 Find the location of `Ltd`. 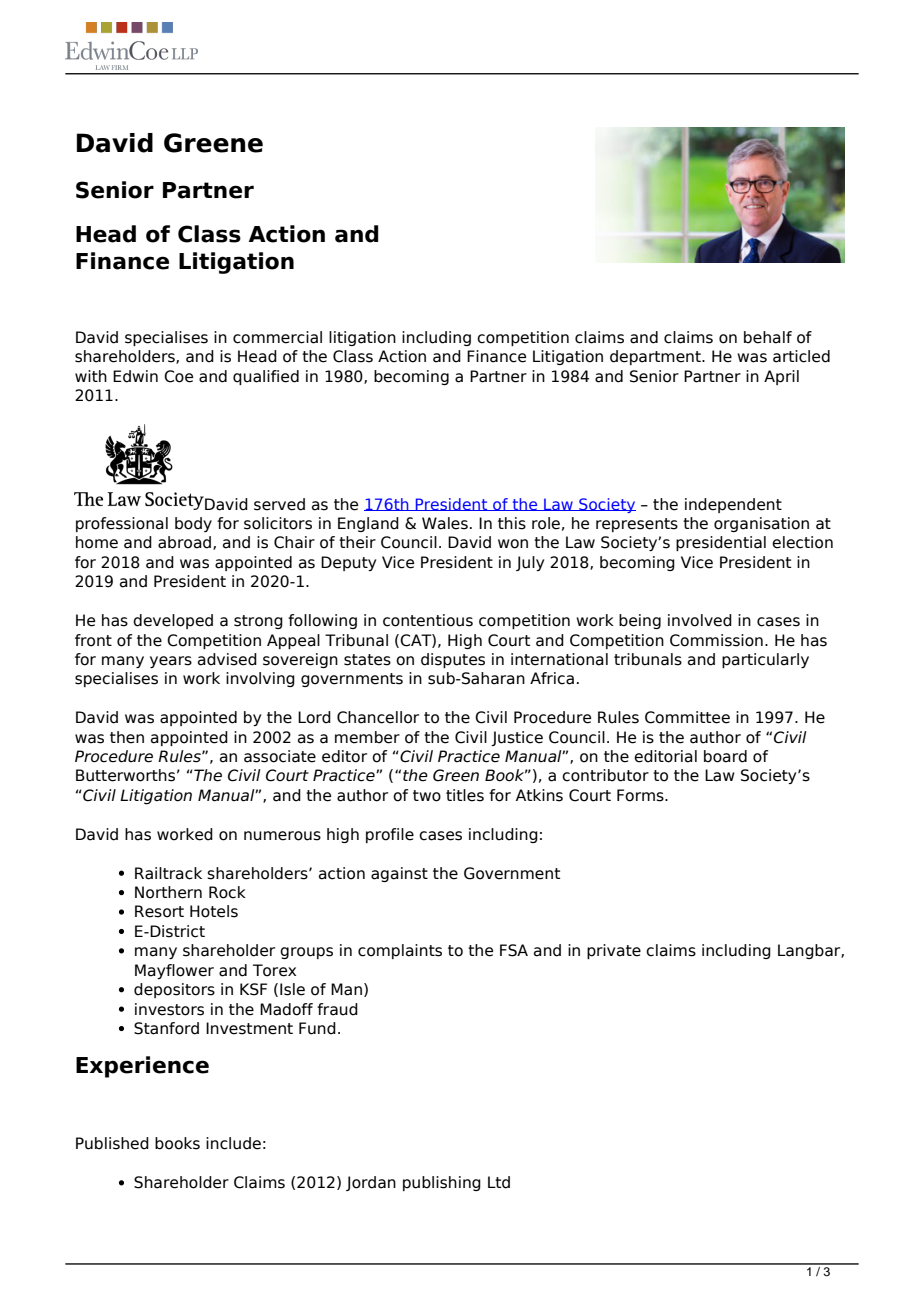

Ltd is located at coordinates (499, 1182).
